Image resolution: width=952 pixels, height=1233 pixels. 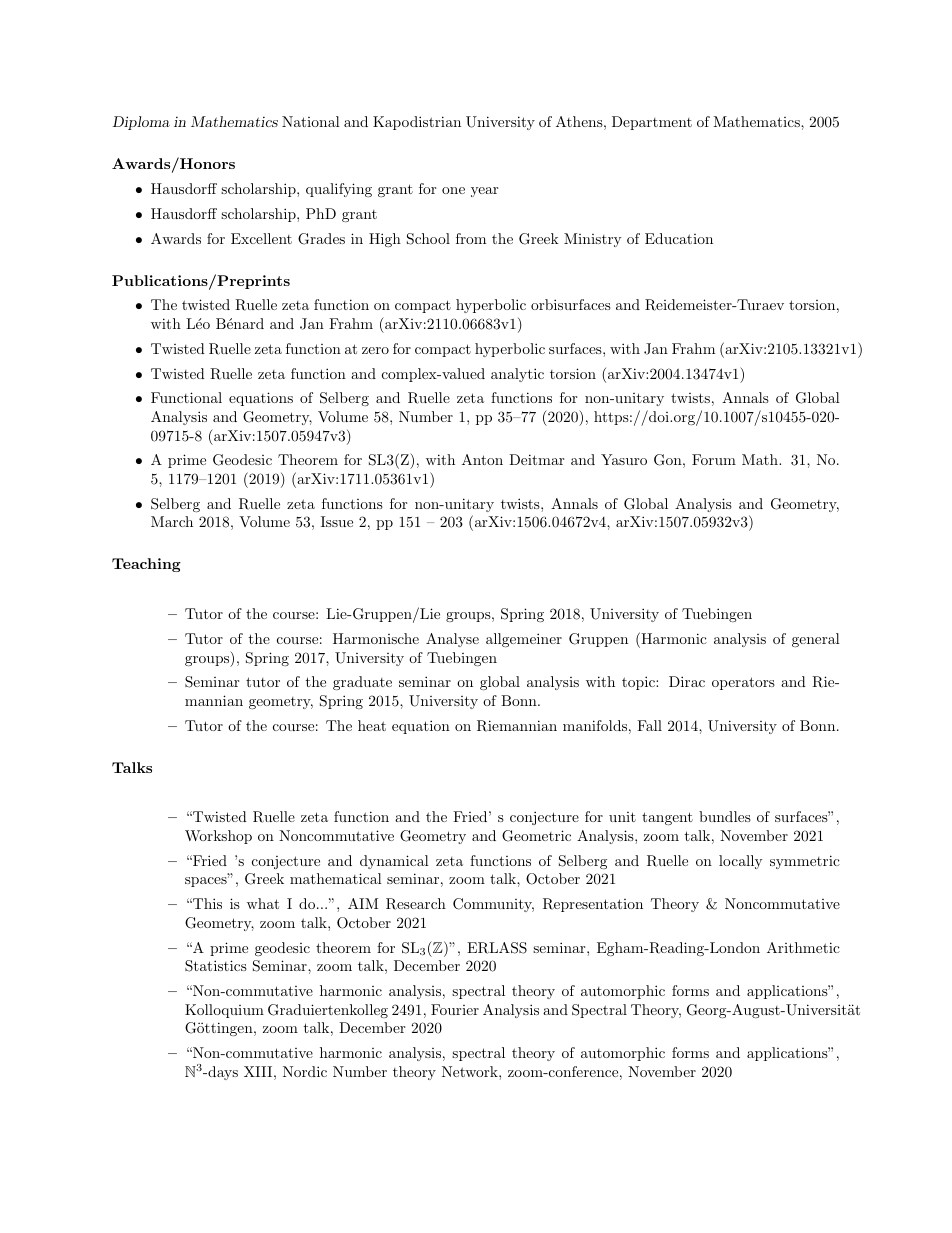 What do you see at coordinates (141, 123) in the screenshot?
I see `Diploma` at bounding box center [141, 123].
